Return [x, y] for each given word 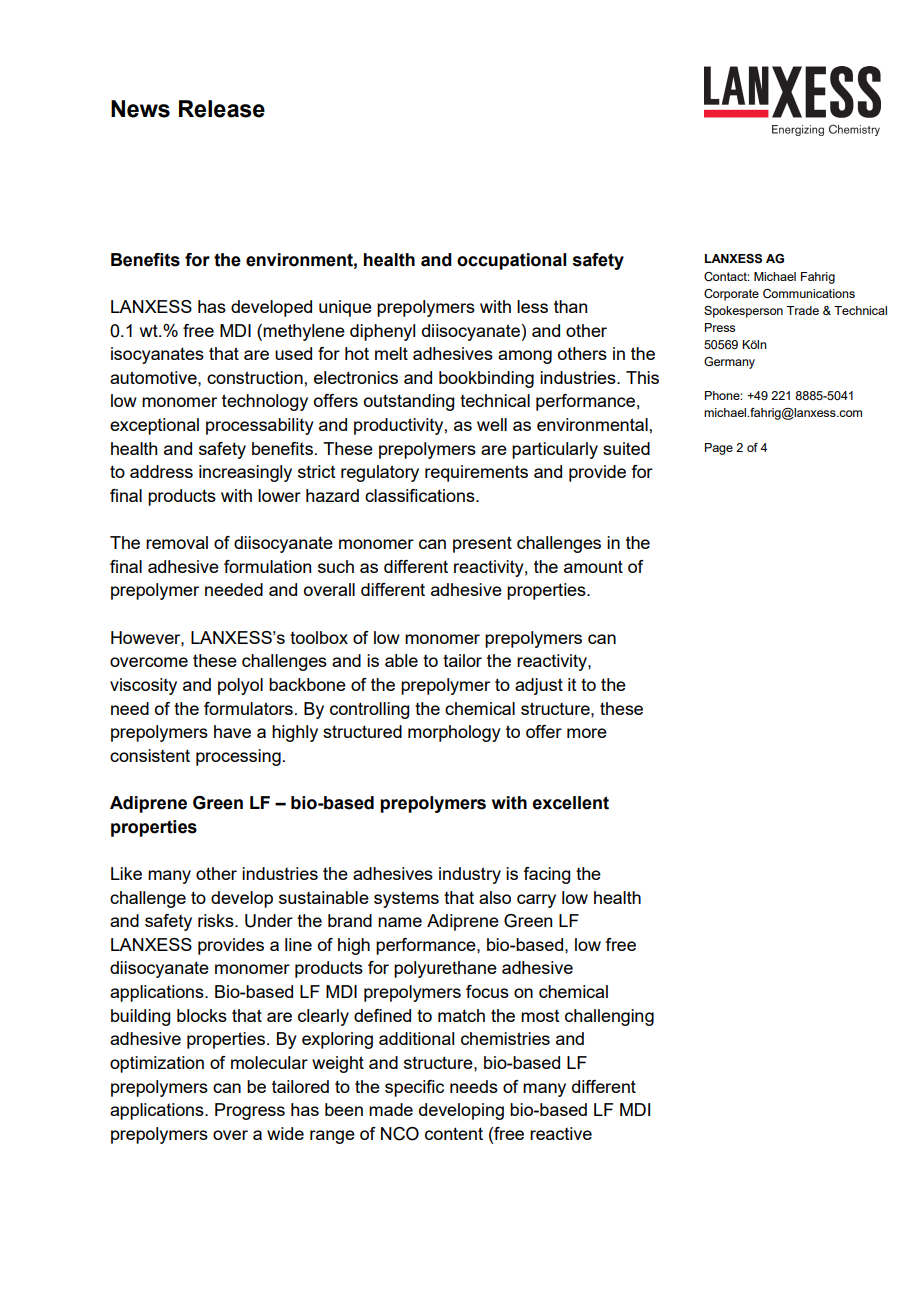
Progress [250, 1111]
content [454, 1133]
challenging [609, 1017]
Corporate [731, 295]
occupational [511, 261]
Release [222, 109]
